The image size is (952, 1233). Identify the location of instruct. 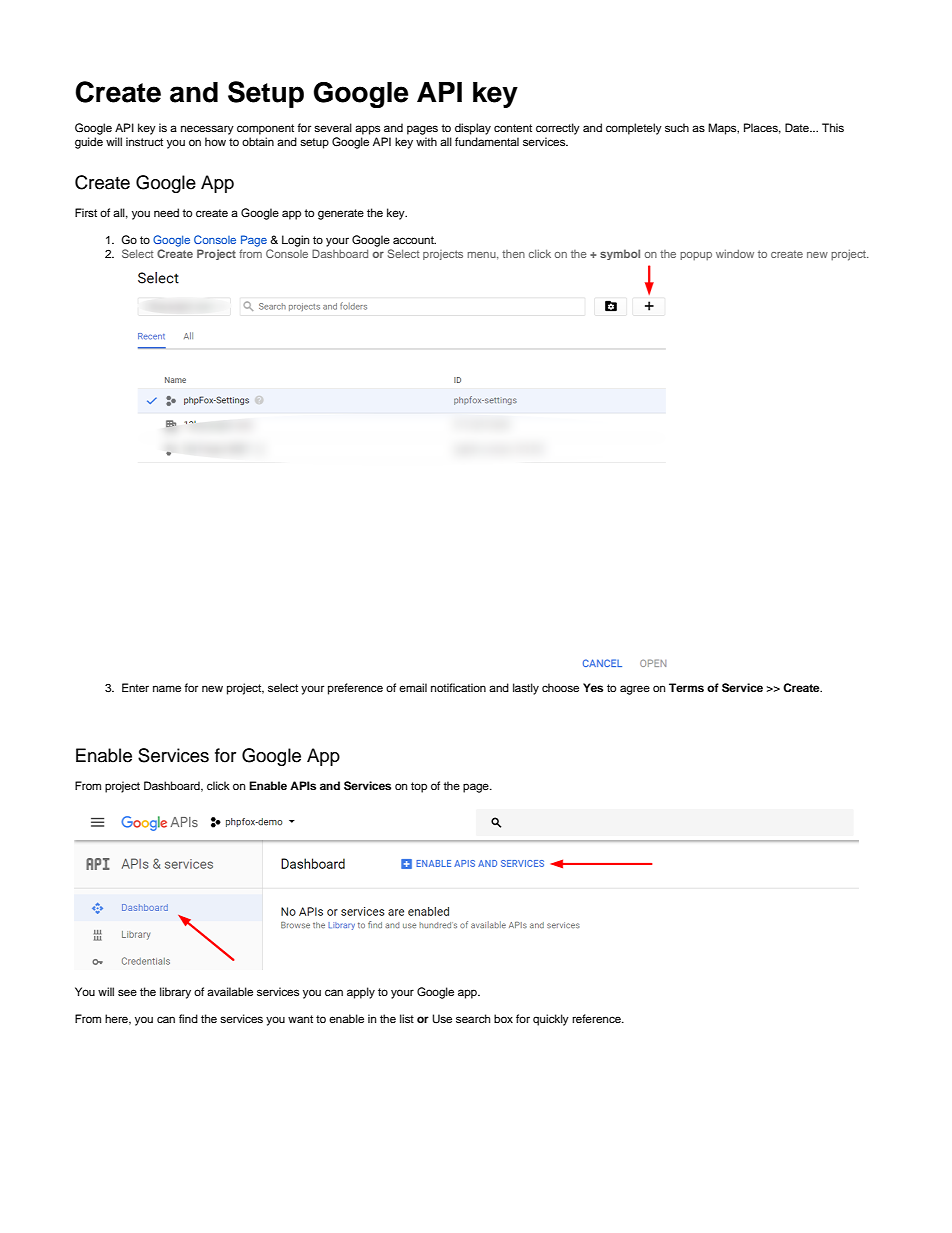
(144, 141).
